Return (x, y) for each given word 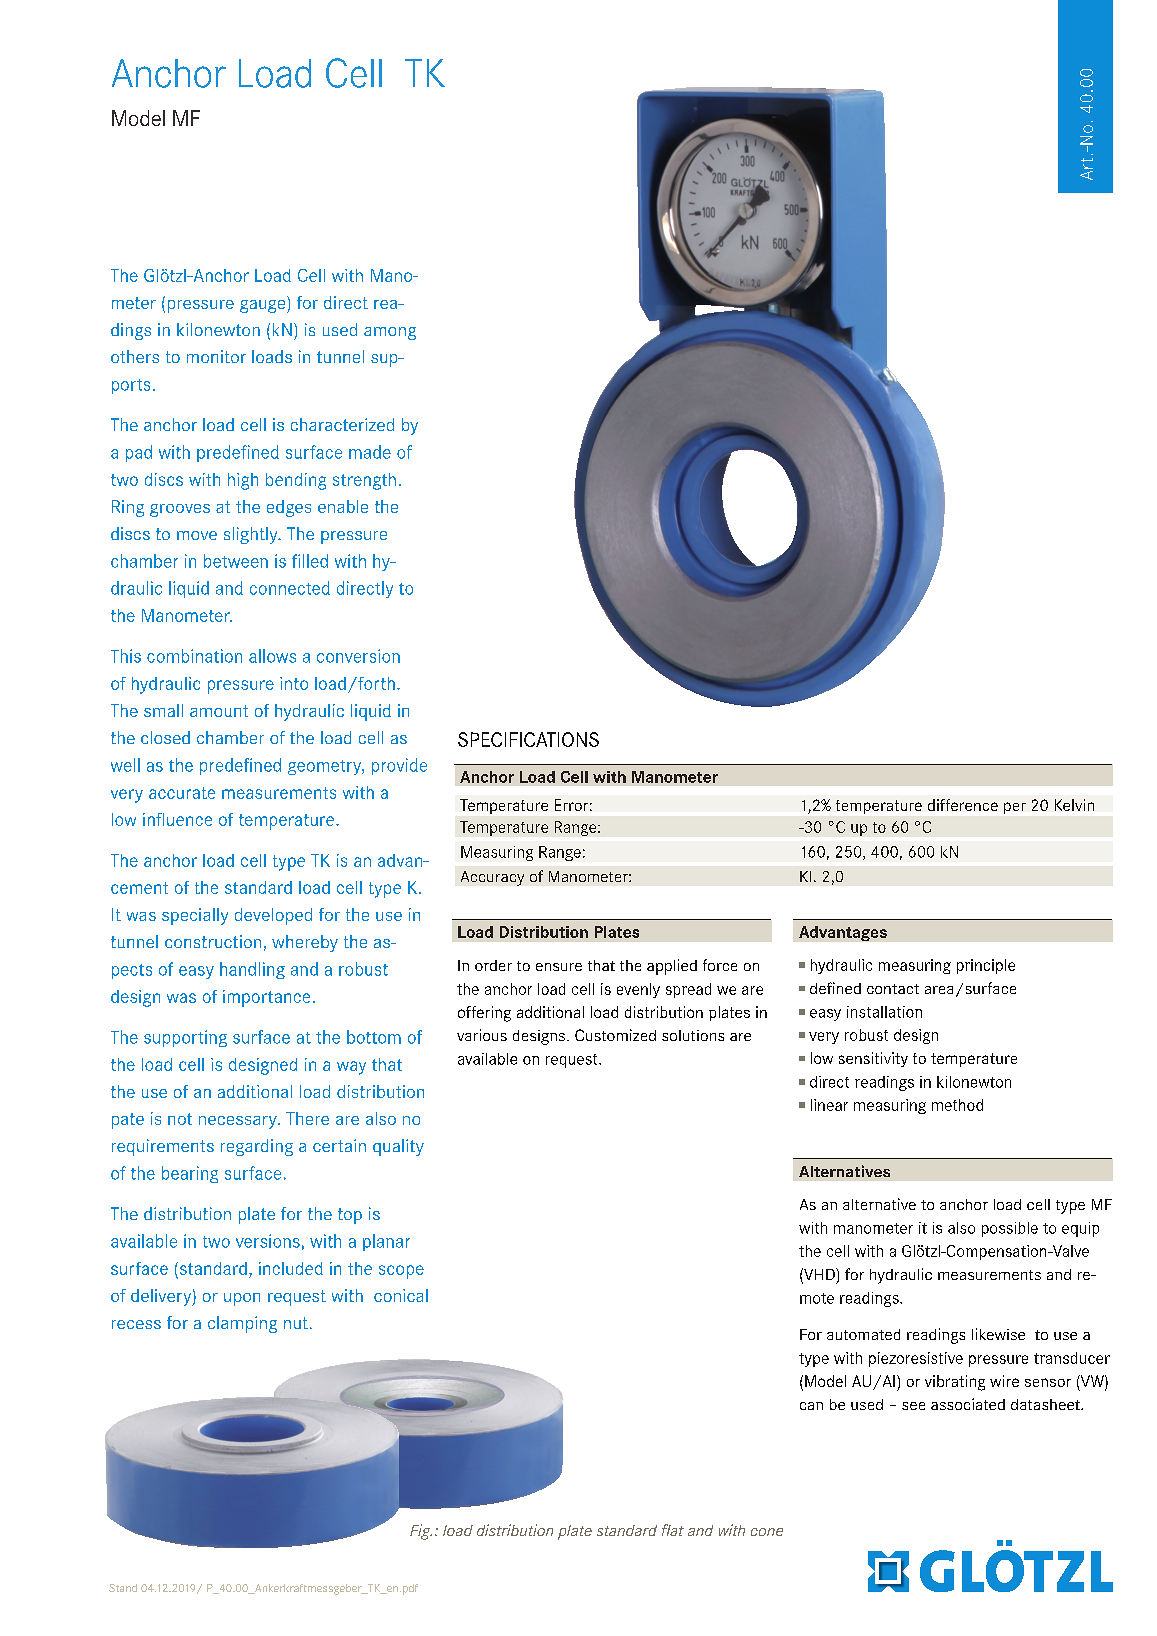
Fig (421, 1532)
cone (767, 1532)
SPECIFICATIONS (528, 739)
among (390, 333)
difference (963, 805)
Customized (615, 1035)
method (957, 1105)
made (370, 452)
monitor (216, 356)
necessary (239, 1122)
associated (968, 1404)
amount (219, 711)
